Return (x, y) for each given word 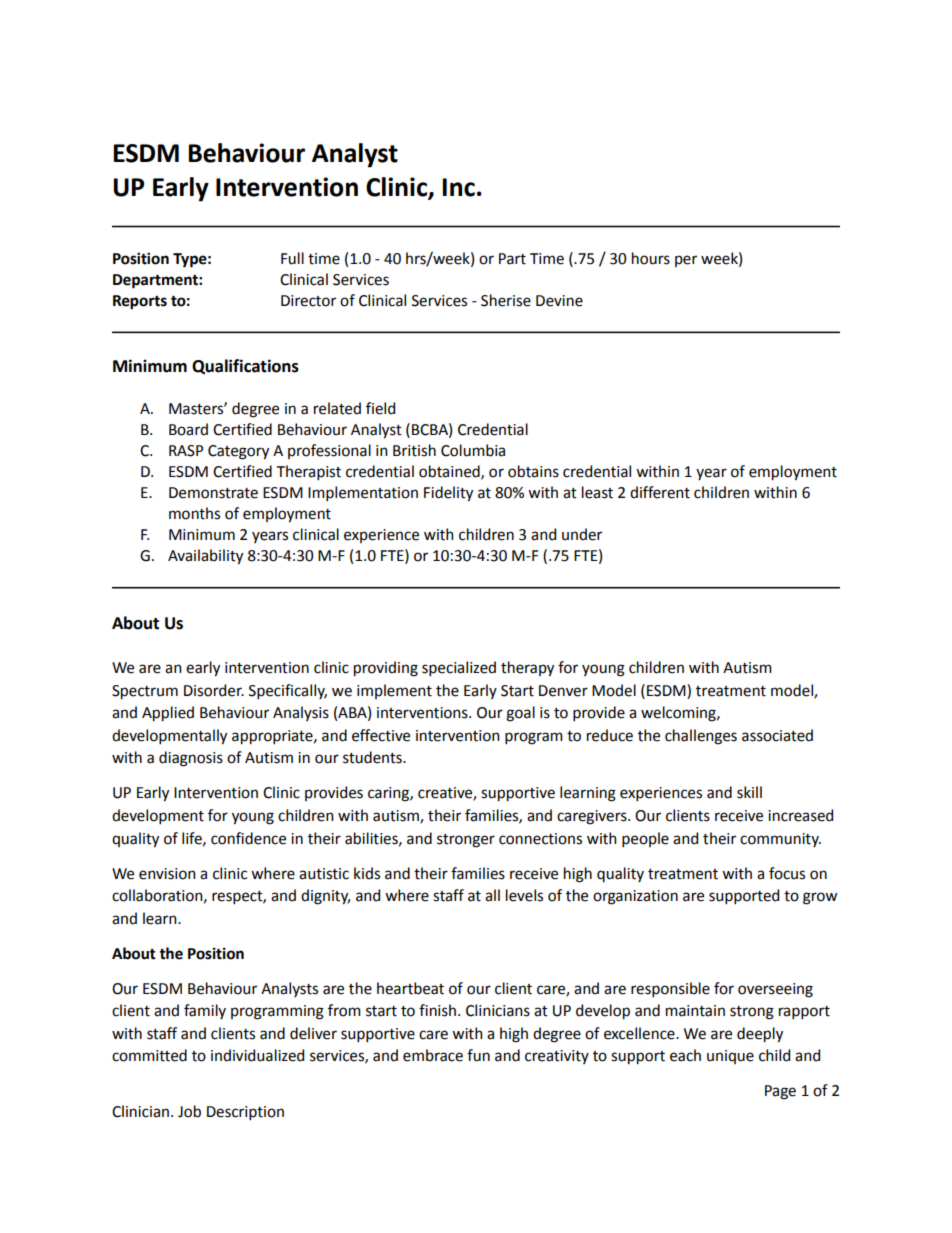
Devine (559, 301)
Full (292, 258)
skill (749, 792)
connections (540, 839)
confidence (248, 838)
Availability (205, 557)
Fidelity (448, 494)
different (660, 492)
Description (245, 1113)
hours (651, 258)
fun (478, 1055)
